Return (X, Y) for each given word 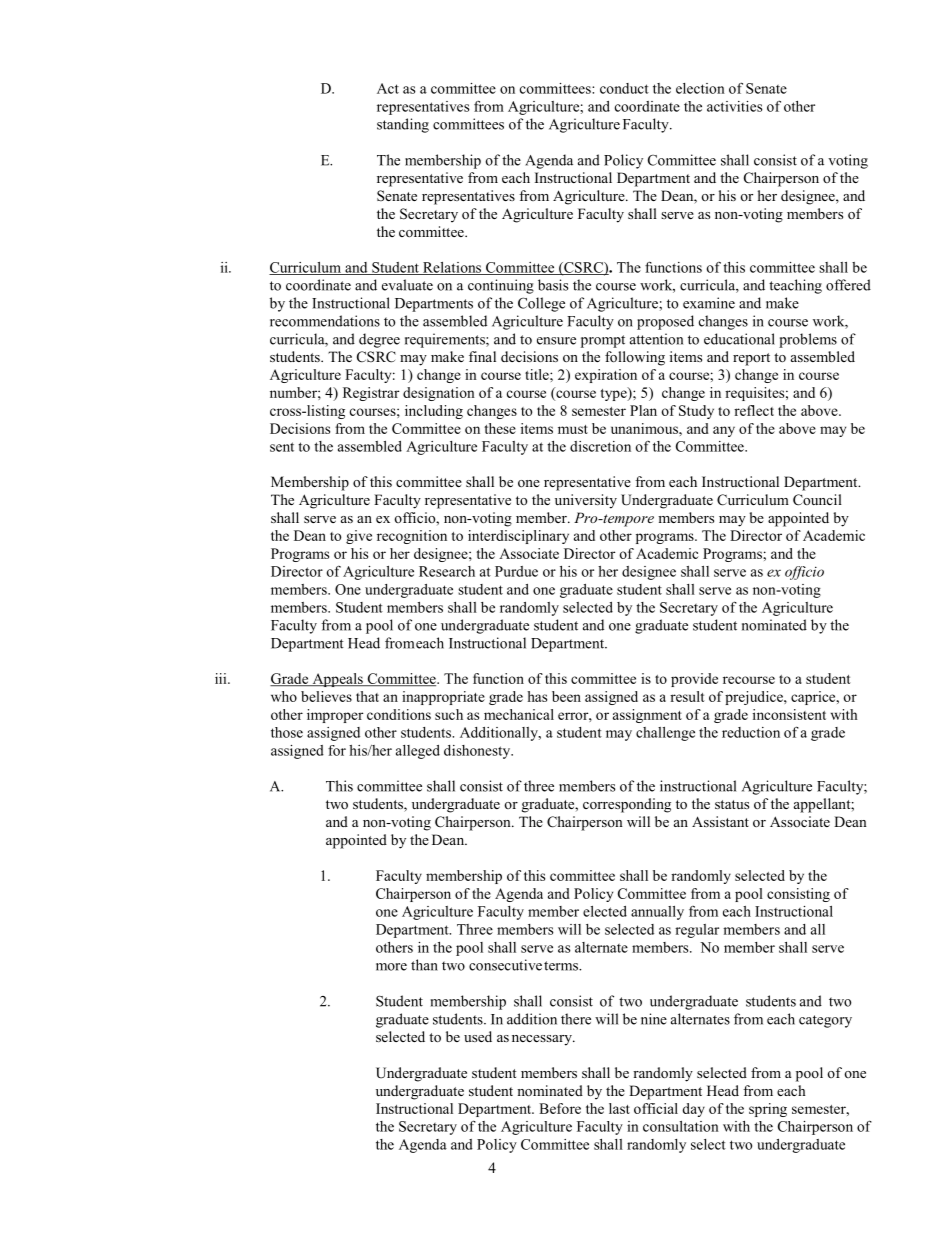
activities (734, 106)
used (478, 1036)
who (284, 696)
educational (739, 339)
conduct (624, 88)
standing (403, 125)
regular (697, 931)
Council (817, 500)
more (391, 967)
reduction (751, 732)
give (359, 537)
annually (657, 913)
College (541, 304)
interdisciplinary (518, 537)
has (537, 696)
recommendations (325, 321)
